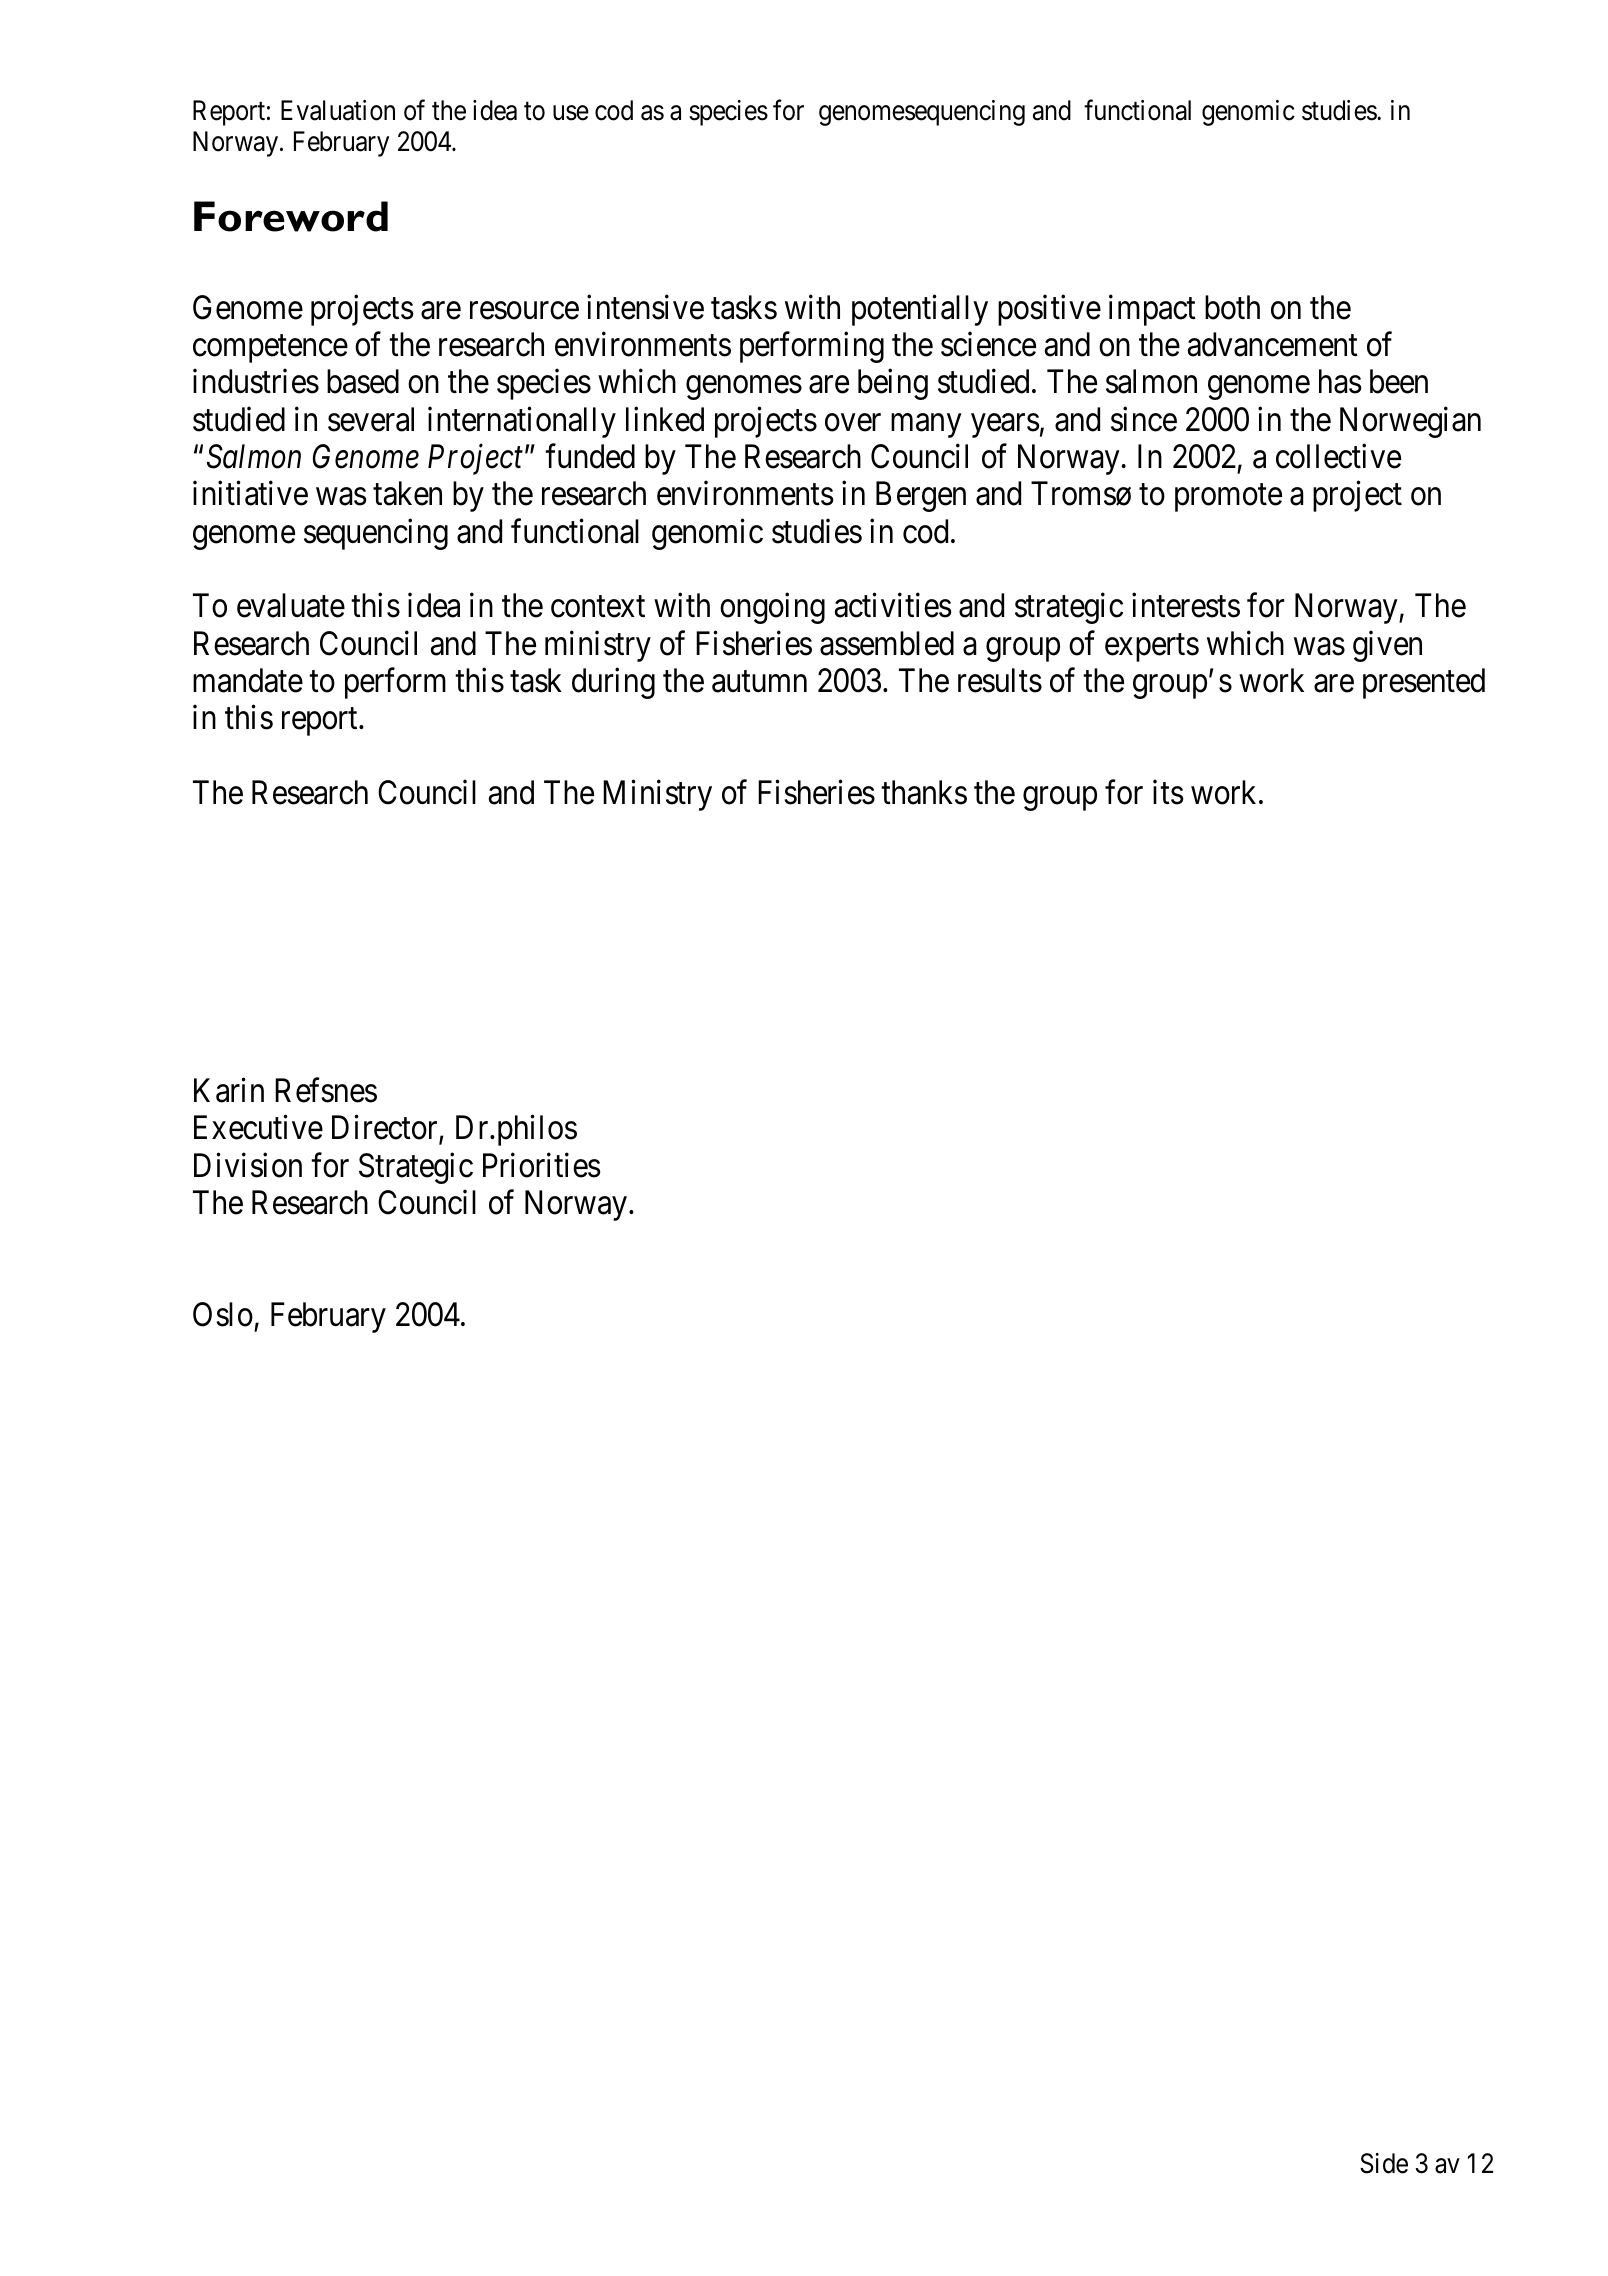 The image size is (1608, 2276). I want to click on both, so click(1232, 307).
